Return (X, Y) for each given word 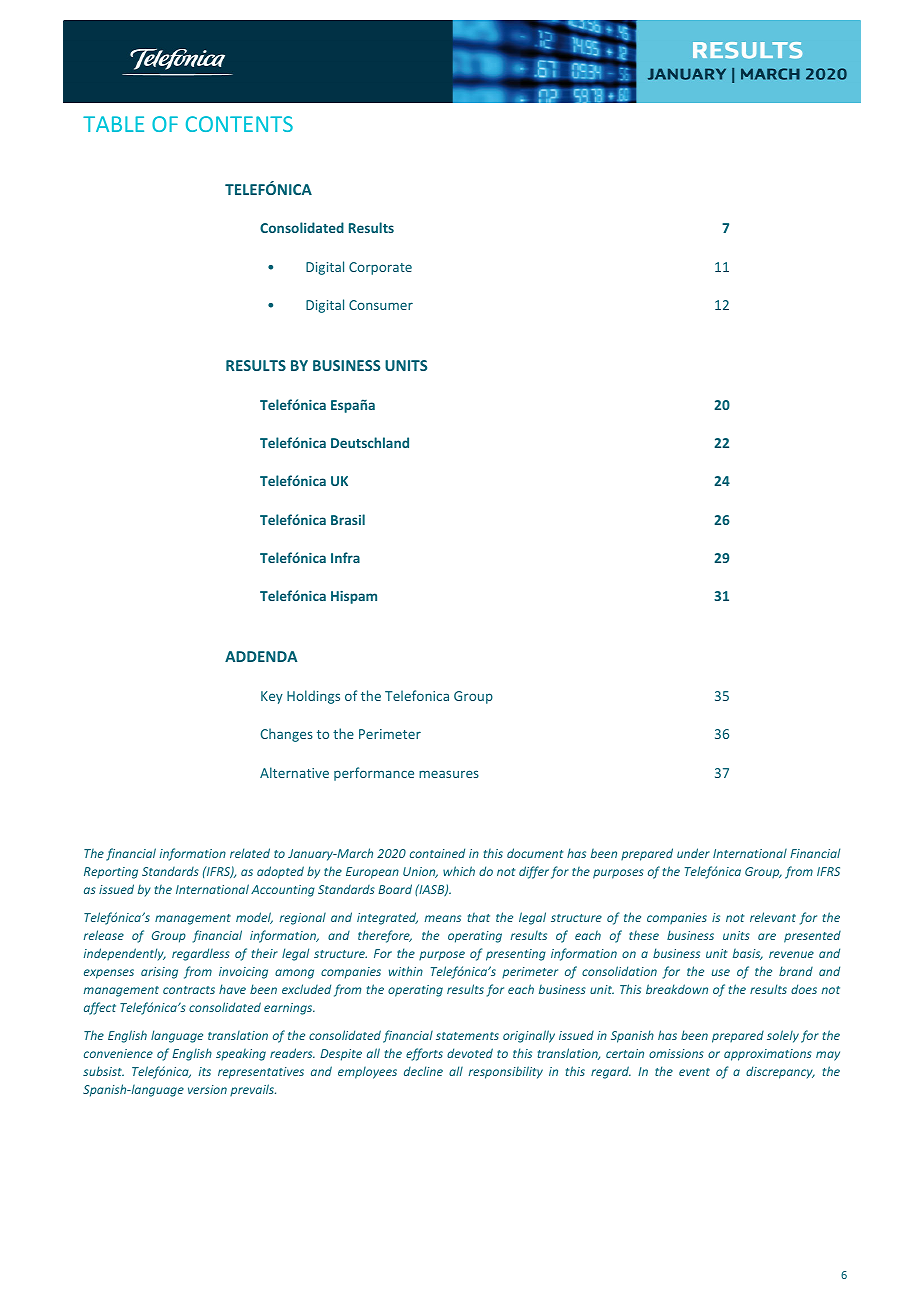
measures (449, 774)
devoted (470, 1053)
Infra (345, 557)
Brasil (348, 519)
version (207, 1089)
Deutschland (370, 442)
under (693, 853)
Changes (287, 735)
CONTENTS (239, 124)
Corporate (380, 268)
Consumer (381, 305)
